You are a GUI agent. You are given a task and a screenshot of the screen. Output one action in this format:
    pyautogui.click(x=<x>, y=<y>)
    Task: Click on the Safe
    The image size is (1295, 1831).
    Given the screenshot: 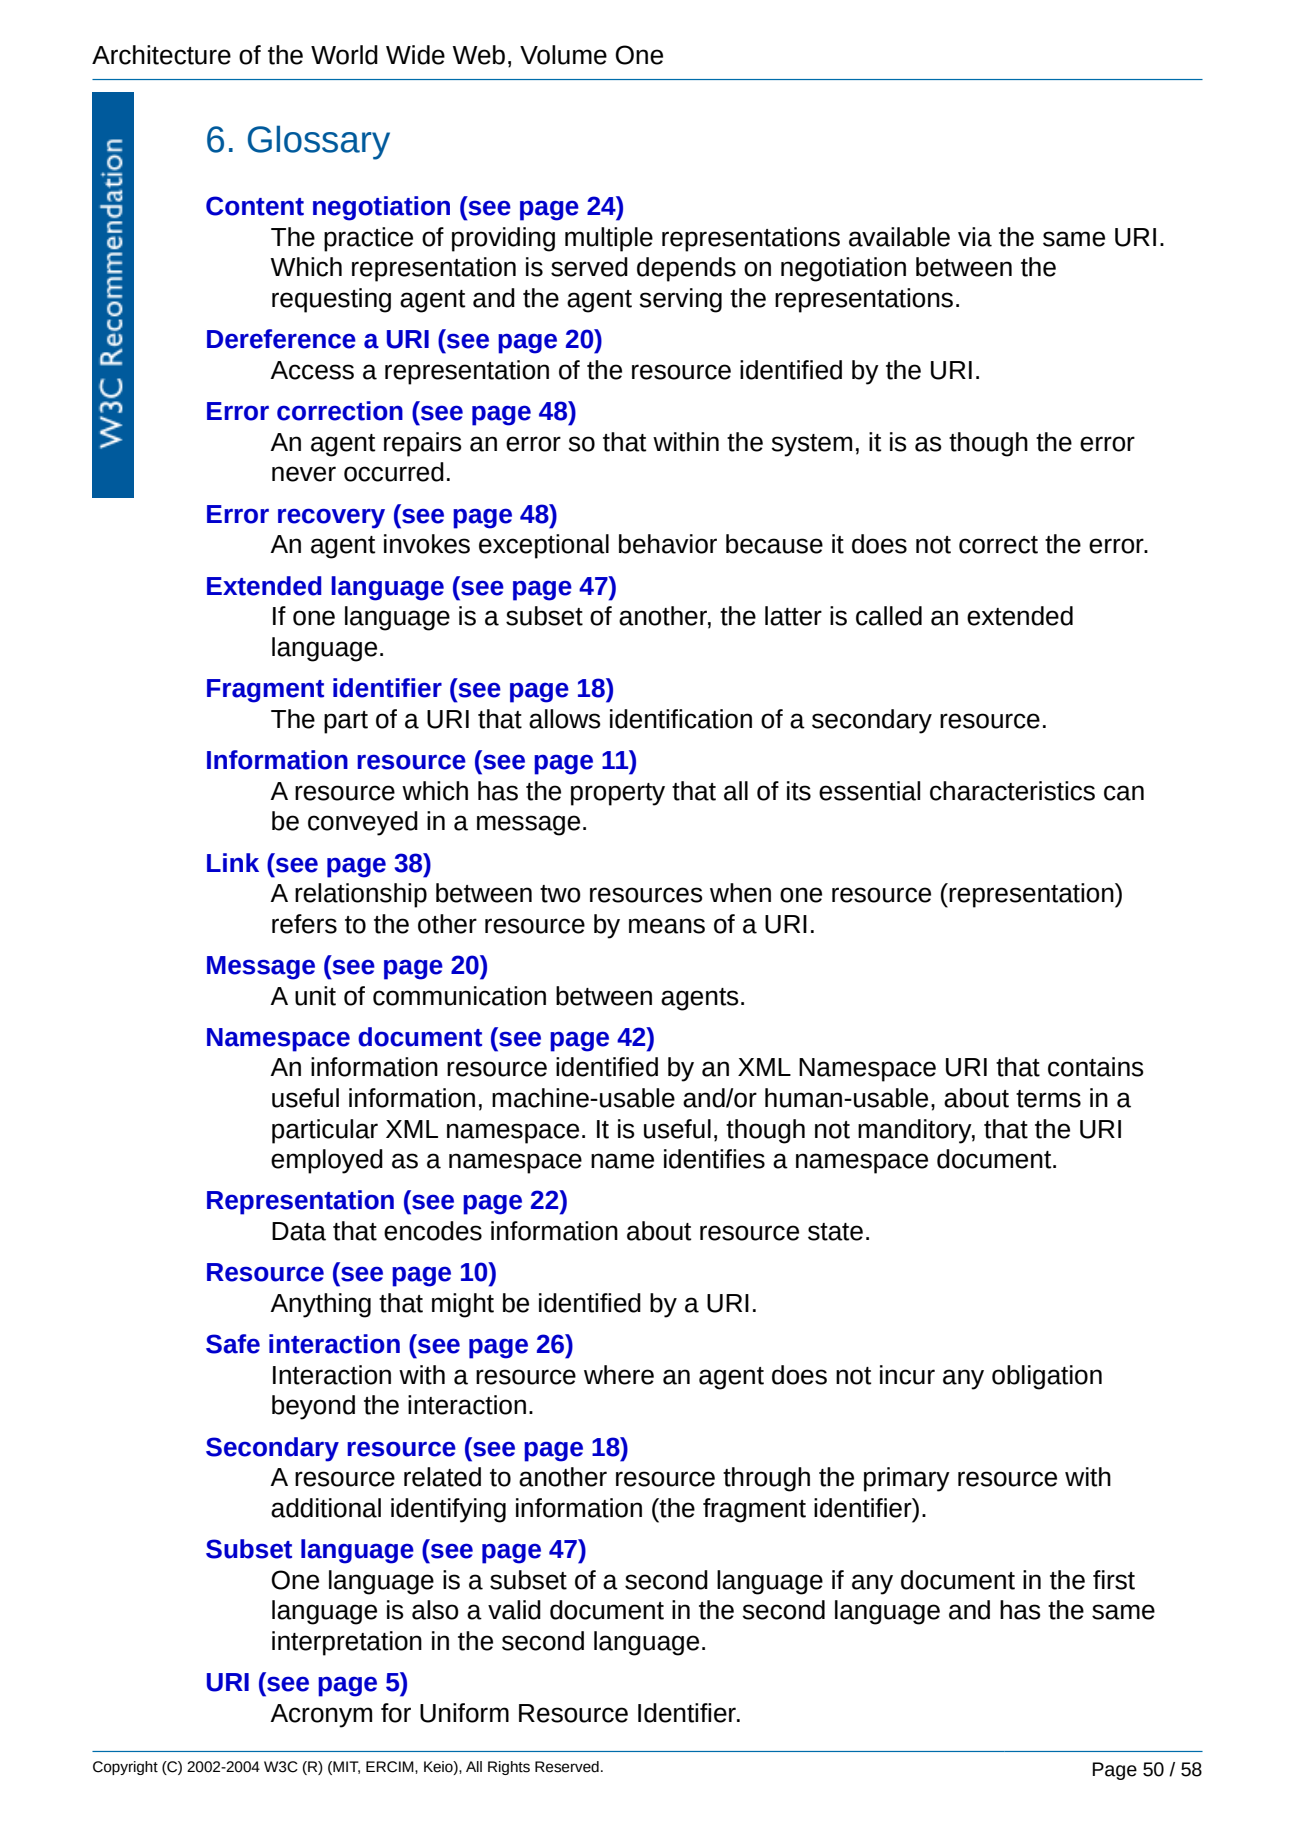 What is the action you would take?
    pyautogui.click(x=233, y=1344)
